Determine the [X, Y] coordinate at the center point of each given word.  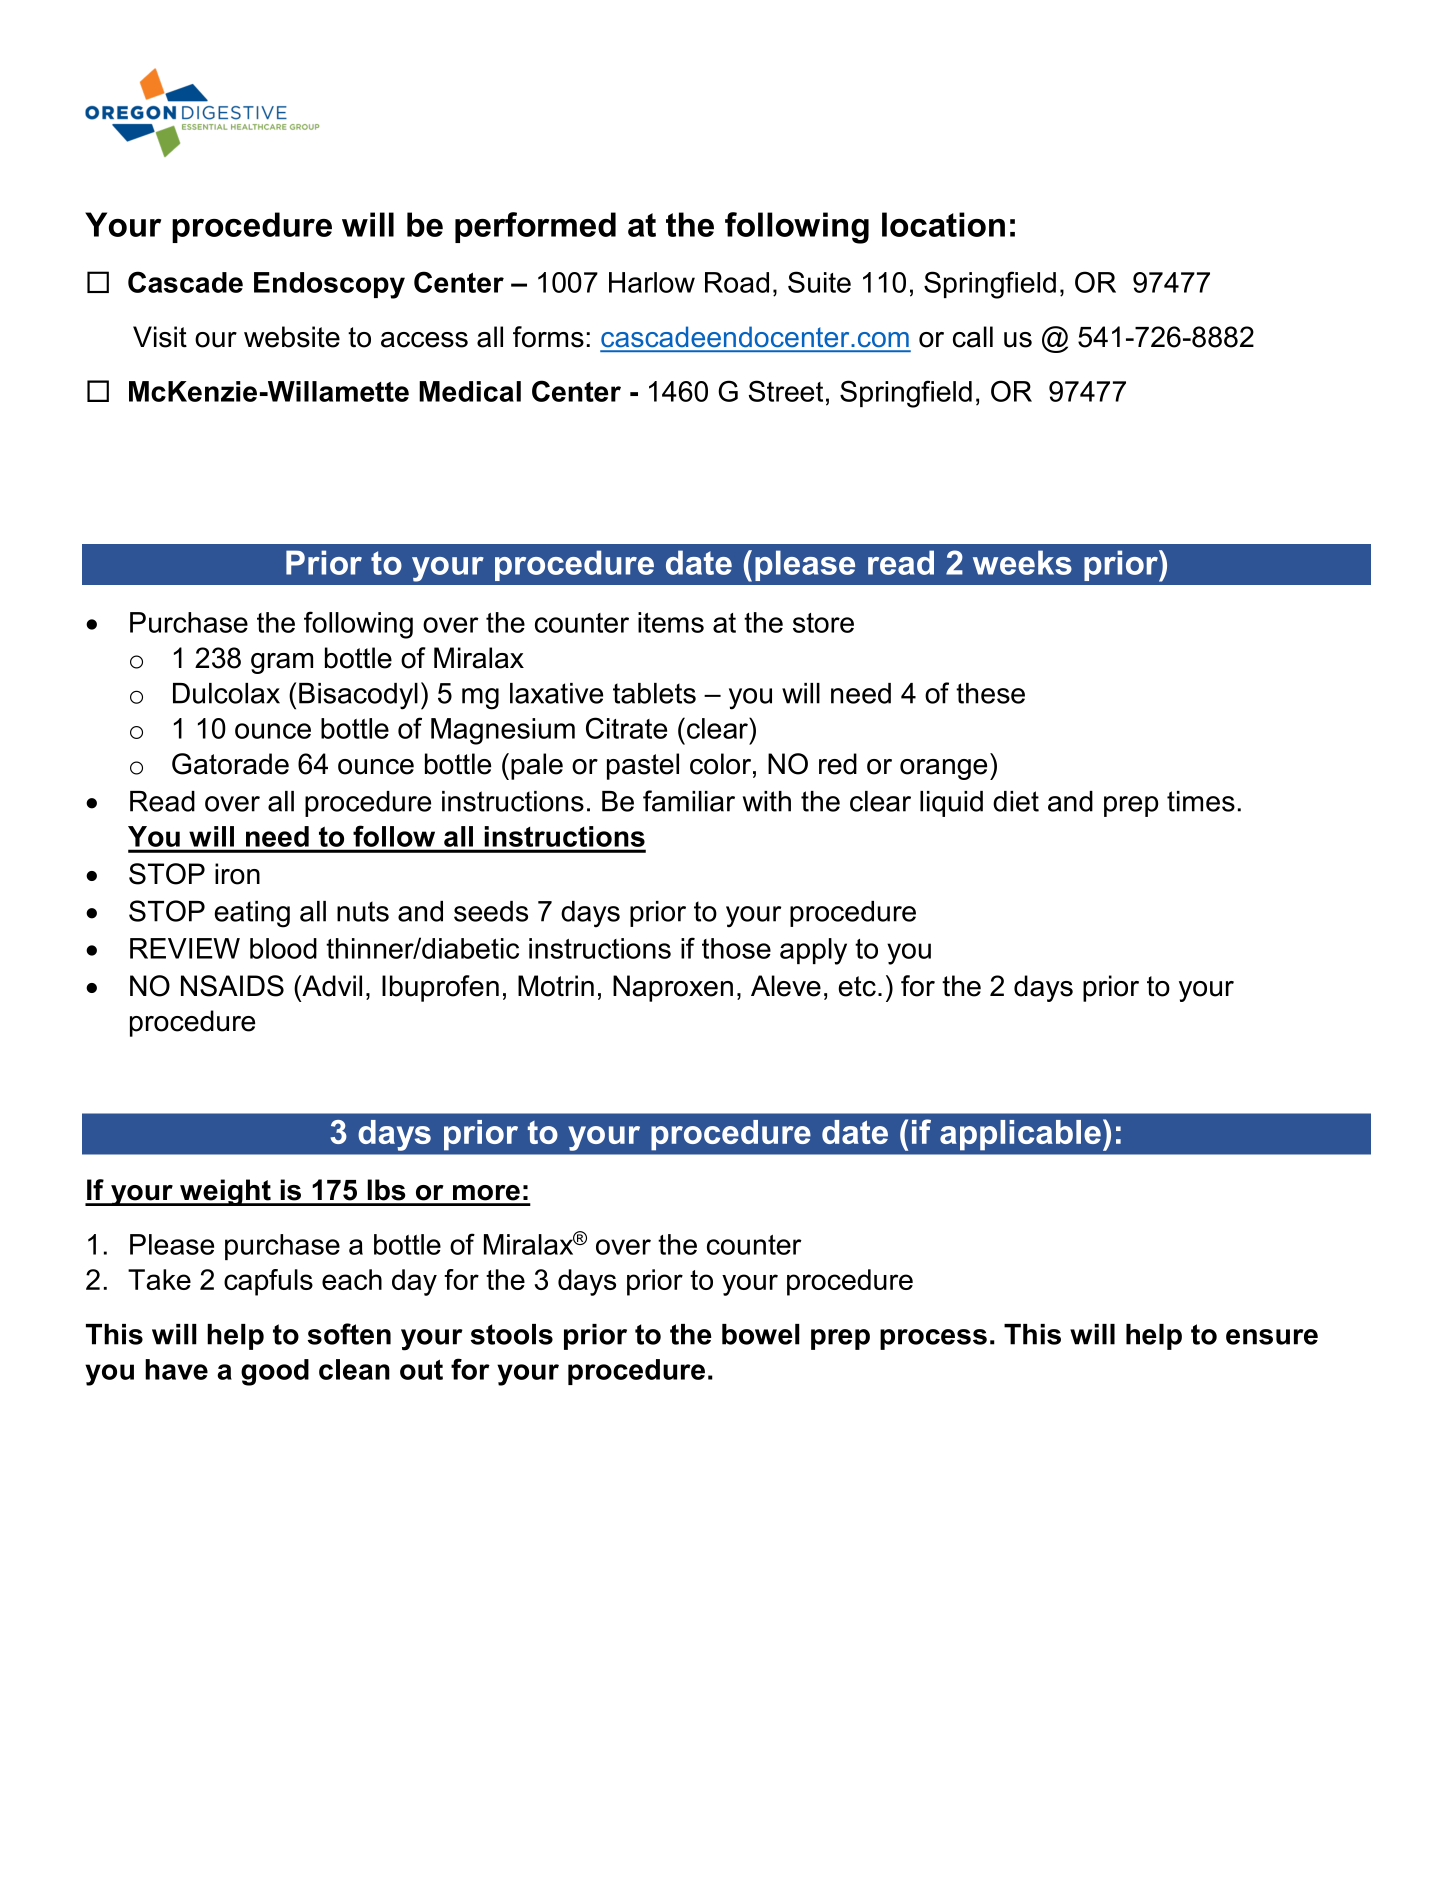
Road [737, 282]
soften [349, 1334]
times [1201, 801]
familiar [689, 801]
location [943, 224]
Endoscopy [329, 285]
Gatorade [230, 764]
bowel [761, 1334]
